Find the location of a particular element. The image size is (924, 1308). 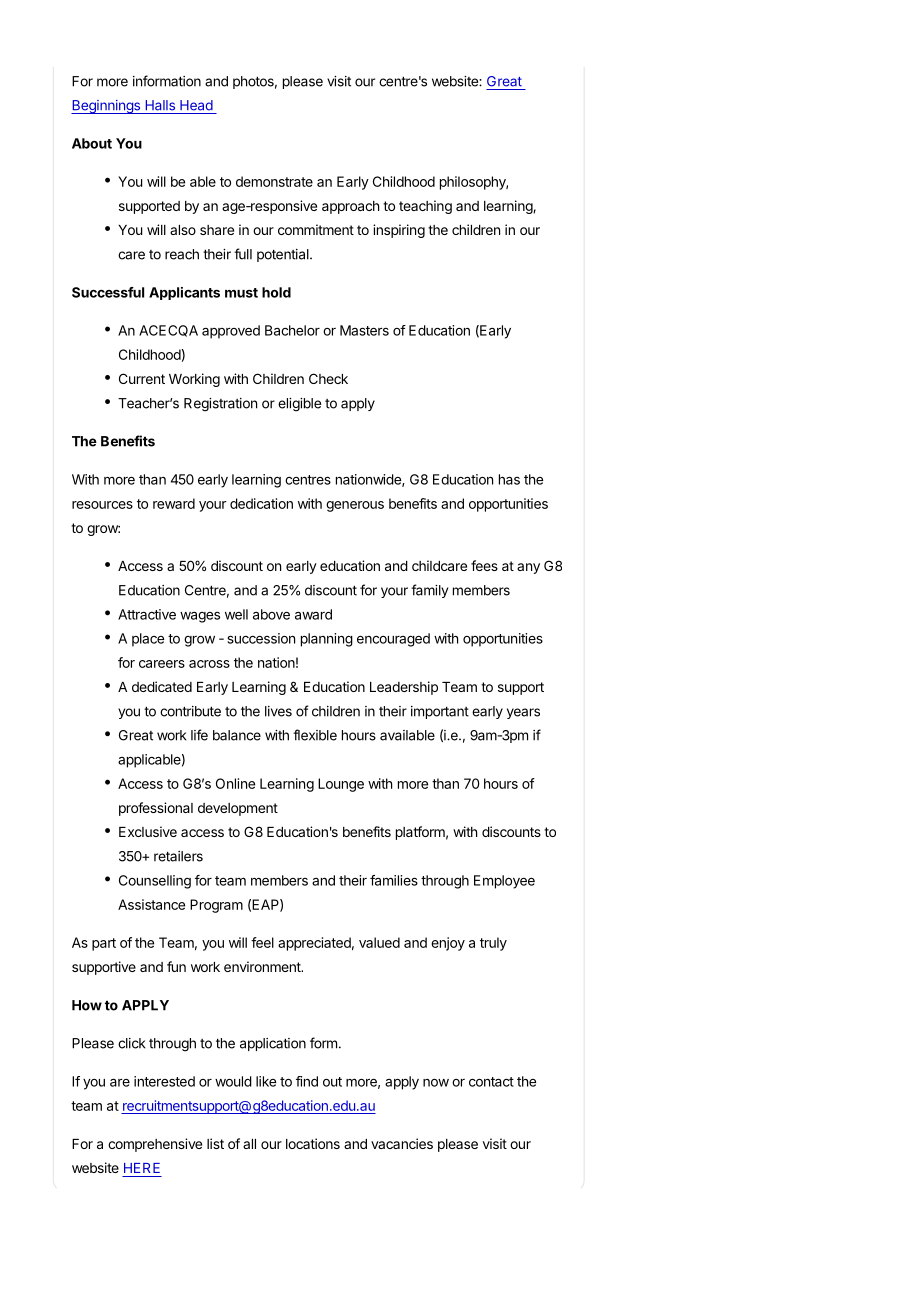

demonstrate is located at coordinates (274, 181).
